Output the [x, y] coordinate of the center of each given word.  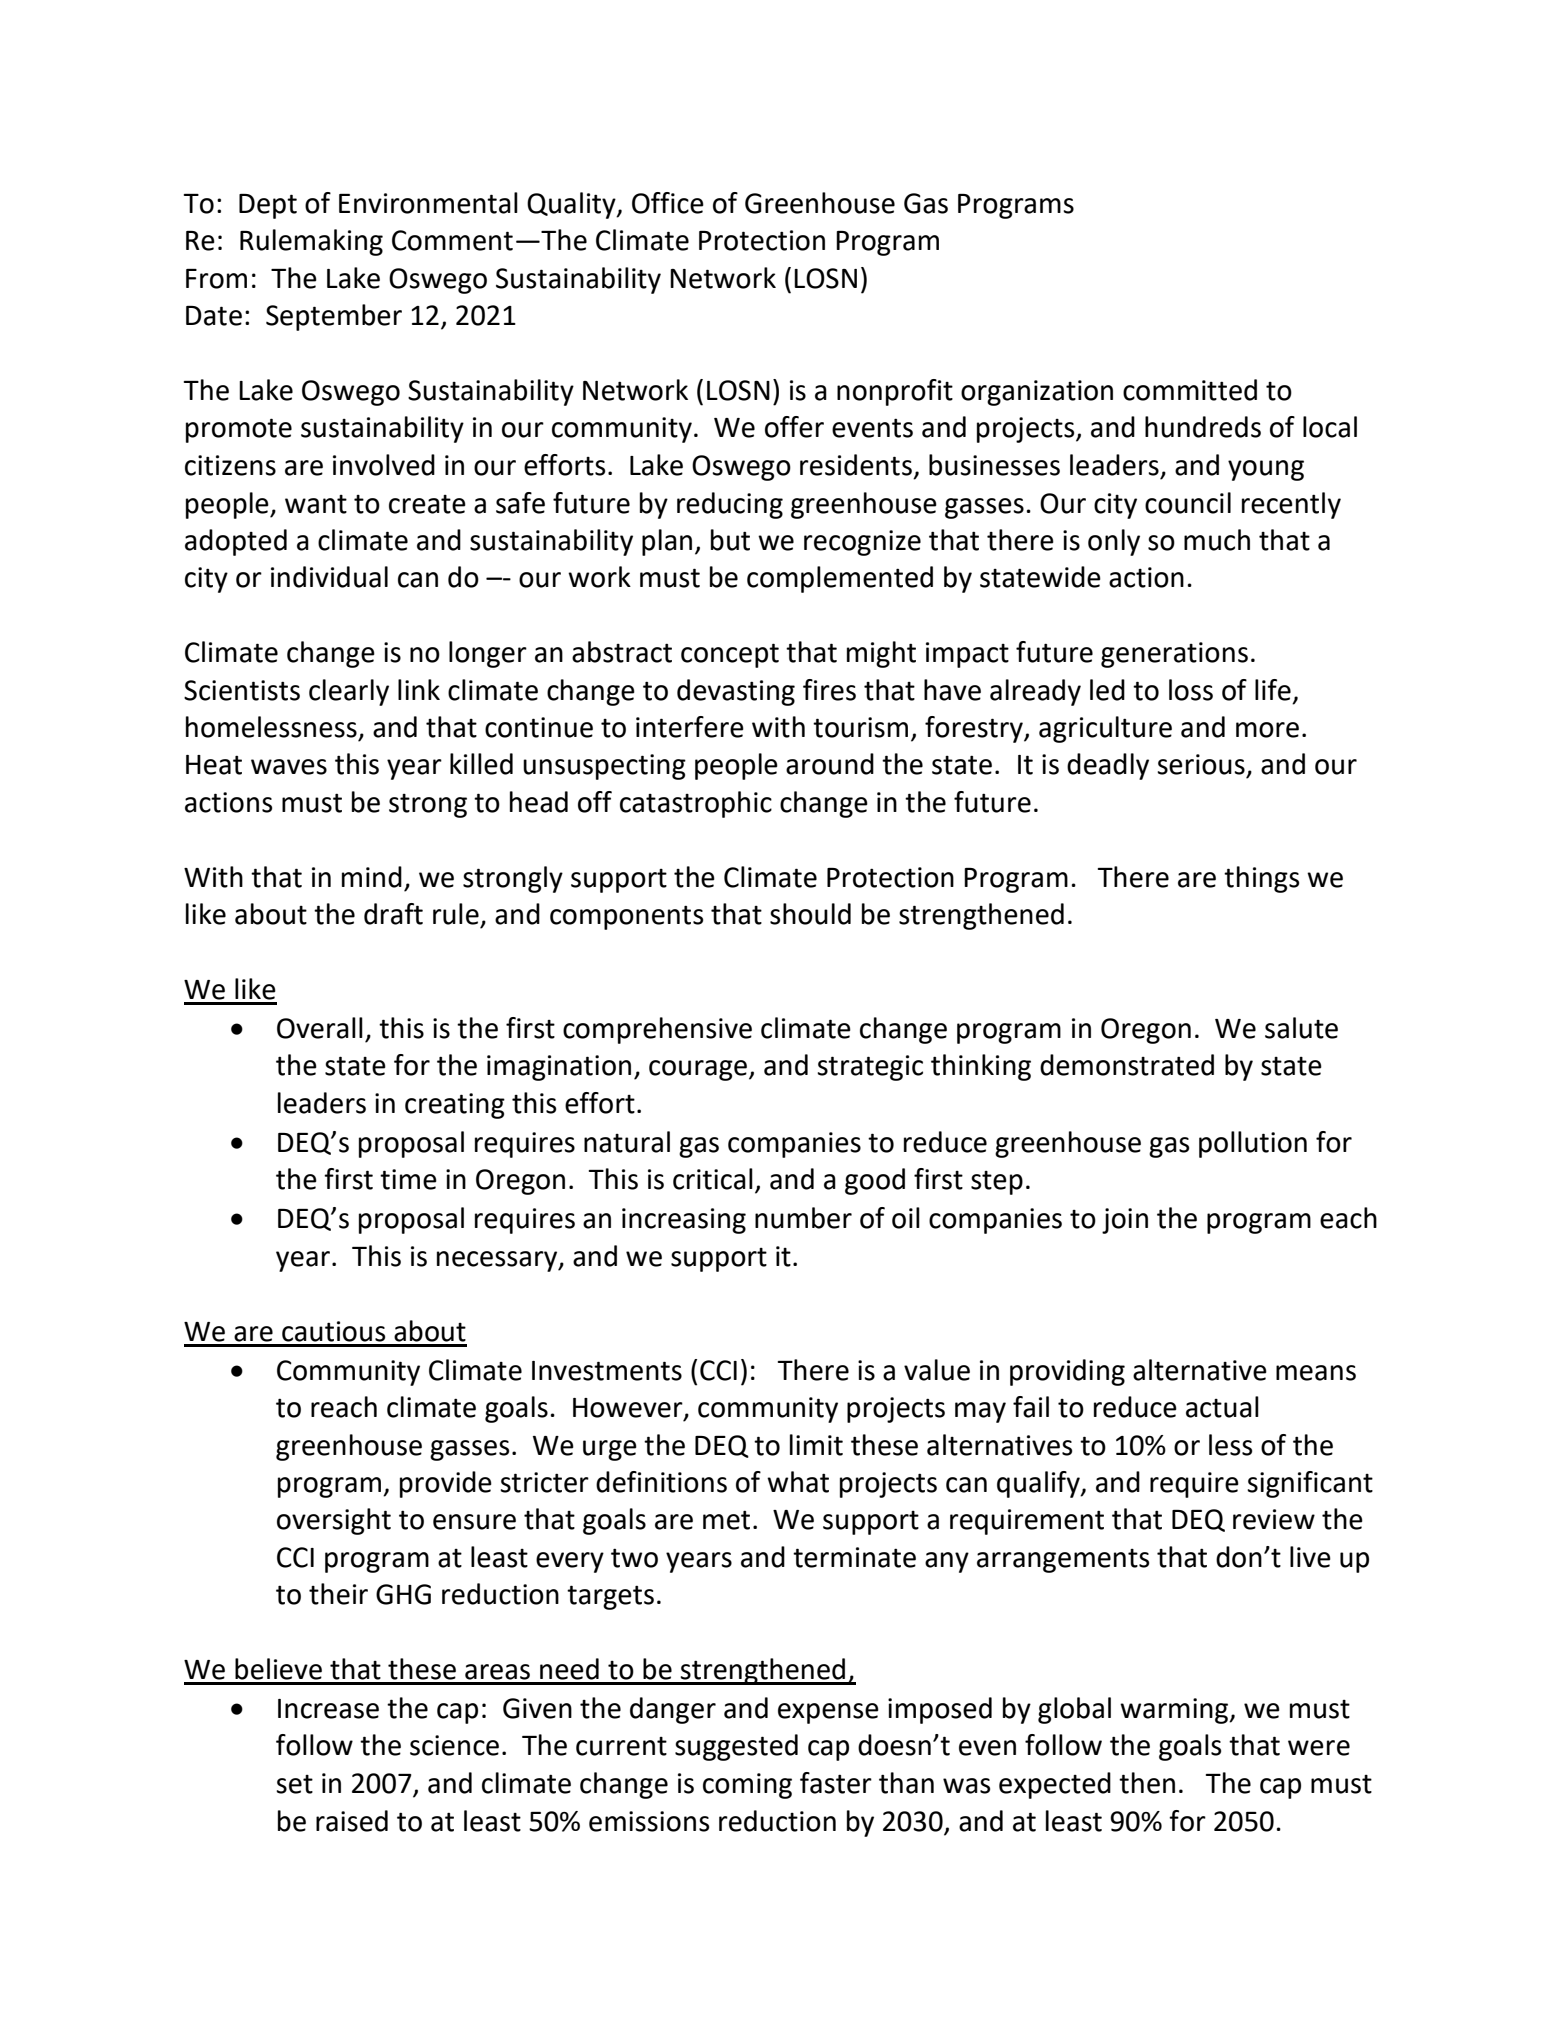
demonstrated [1127, 1065]
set [294, 1784]
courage [698, 1070]
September [334, 317]
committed [1190, 390]
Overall [320, 1028]
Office [668, 203]
